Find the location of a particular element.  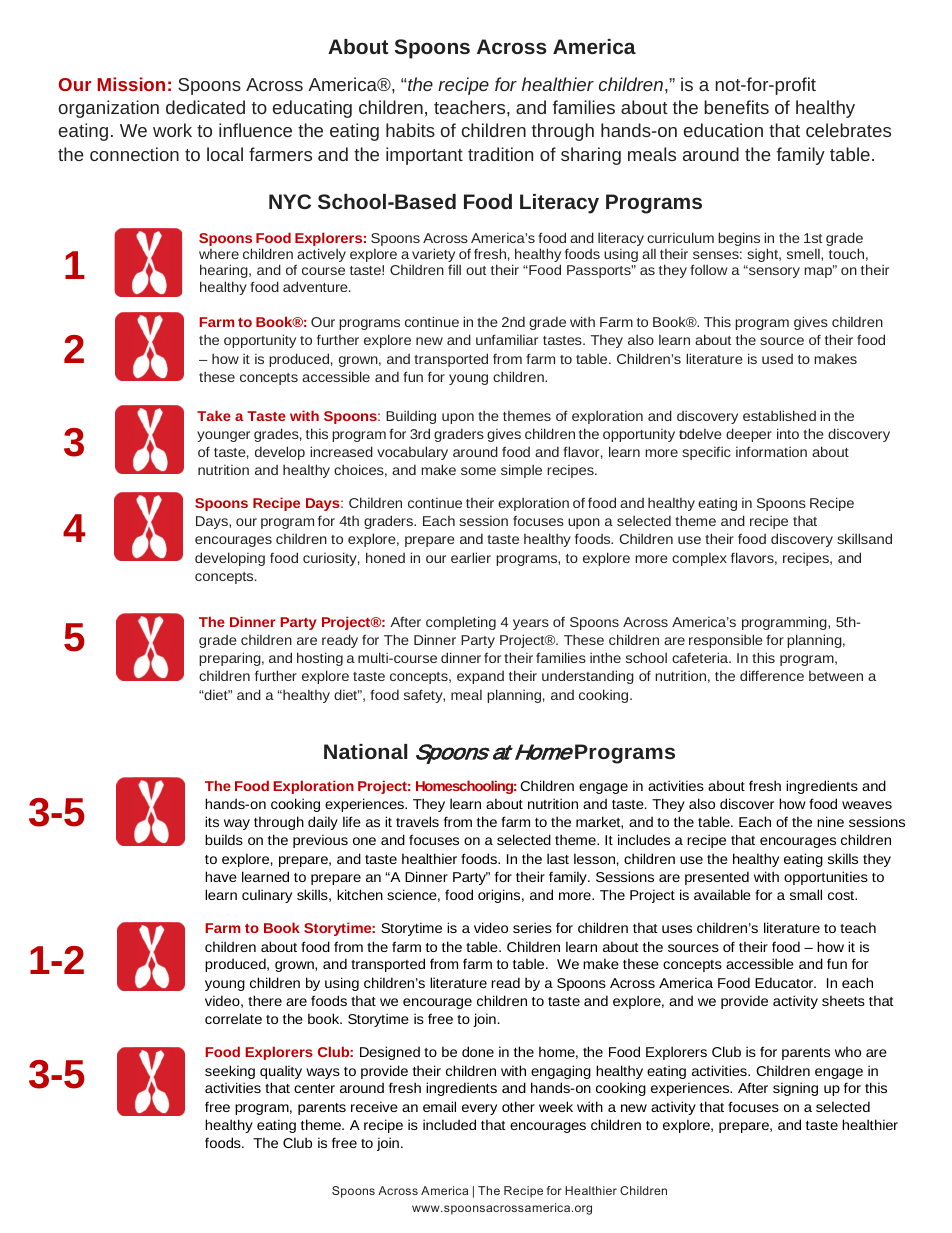

hosting is located at coordinates (320, 659).
